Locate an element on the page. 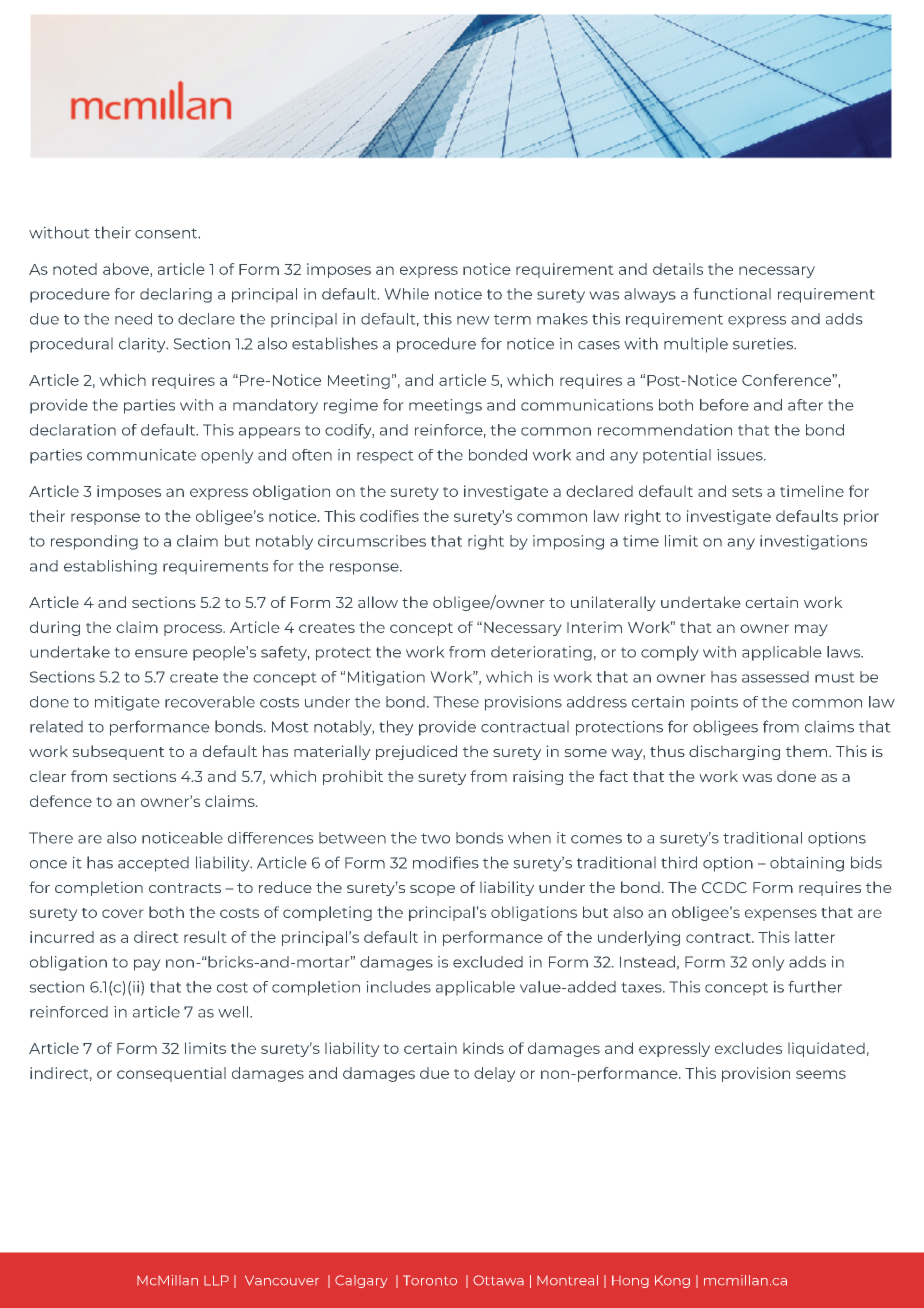 The height and width of the page is (1308, 924). pay is located at coordinates (147, 965).
